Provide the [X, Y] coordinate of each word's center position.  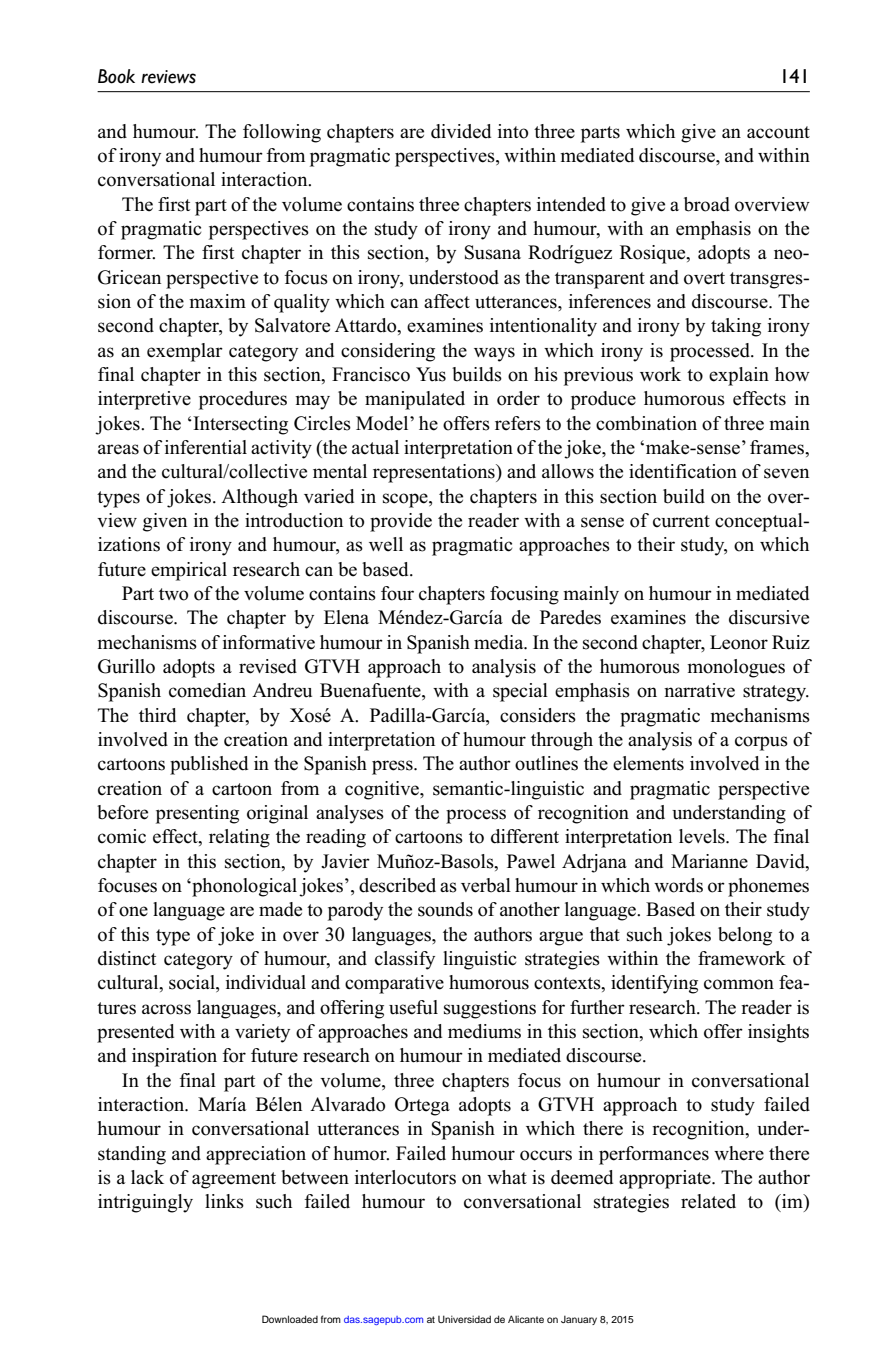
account [778, 132]
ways [494, 354]
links [224, 1201]
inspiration [174, 1057]
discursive [769, 617]
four [397, 593]
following [282, 133]
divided [461, 131]
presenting [197, 814]
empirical [189, 571]
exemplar [185, 352]
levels [703, 836]
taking [736, 327]
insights [778, 1033]
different [525, 836]
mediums [484, 1031]
